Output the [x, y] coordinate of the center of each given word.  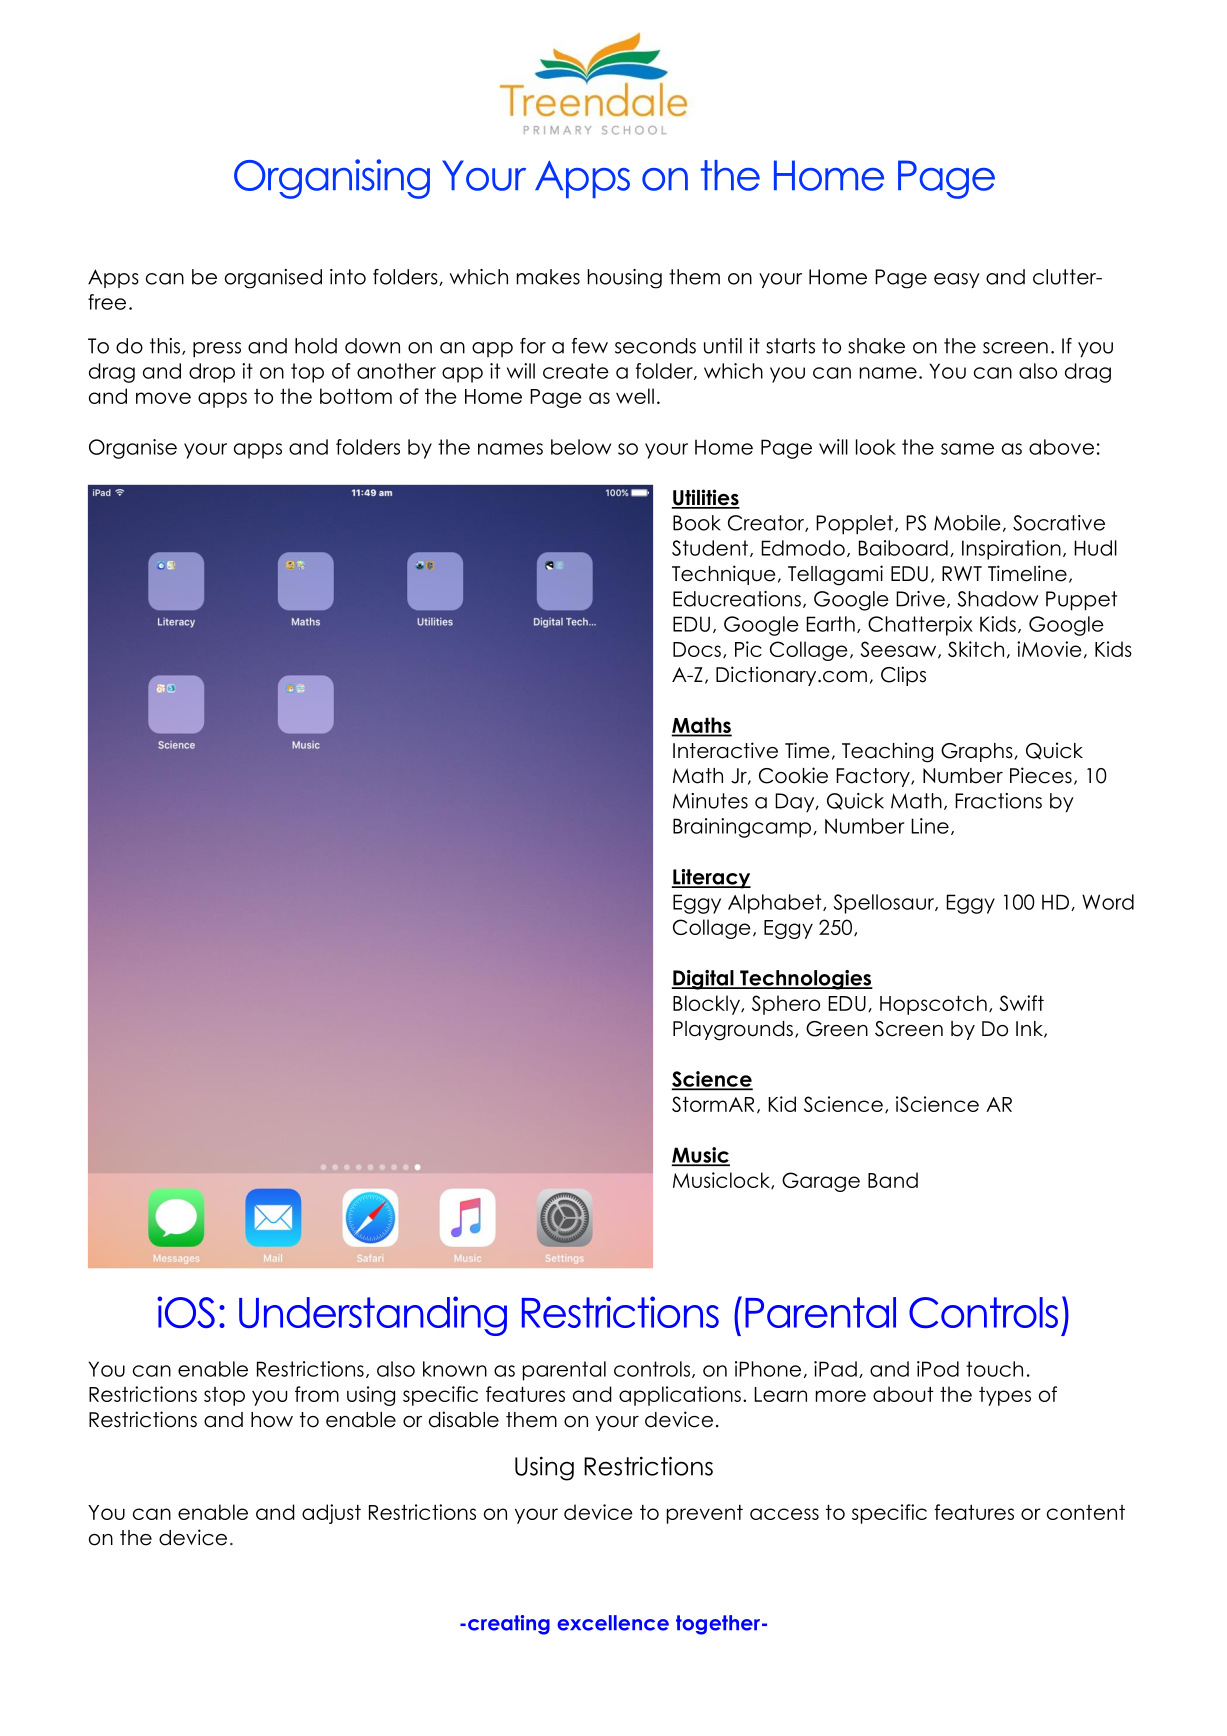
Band [893, 1180]
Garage [821, 1182]
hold [316, 346]
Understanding [373, 1316]
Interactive [725, 750]
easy [957, 280]
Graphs [977, 752]
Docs [697, 649]
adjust [331, 1514]
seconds [655, 346]
